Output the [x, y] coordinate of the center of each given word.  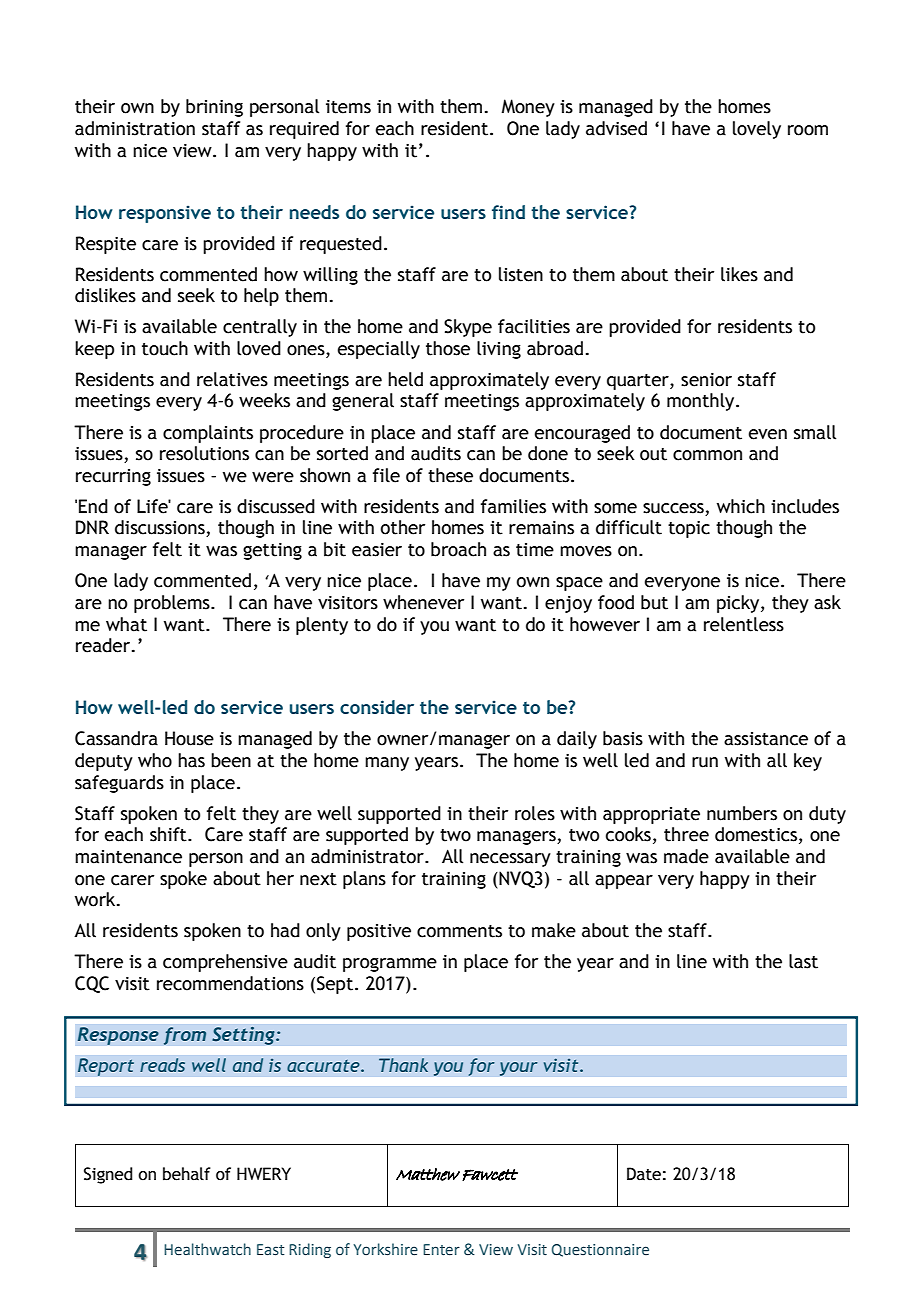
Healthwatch [207, 1249]
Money [528, 108]
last [803, 961]
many [387, 764]
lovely [757, 130]
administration [135, 128]
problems [173, 604]
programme [390, 965]
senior [706, 380]
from [185, 1036]
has [191, 760]
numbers [742, 813]
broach [458, 549]
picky [739, 604]
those [448, 348]
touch [165, 348]
